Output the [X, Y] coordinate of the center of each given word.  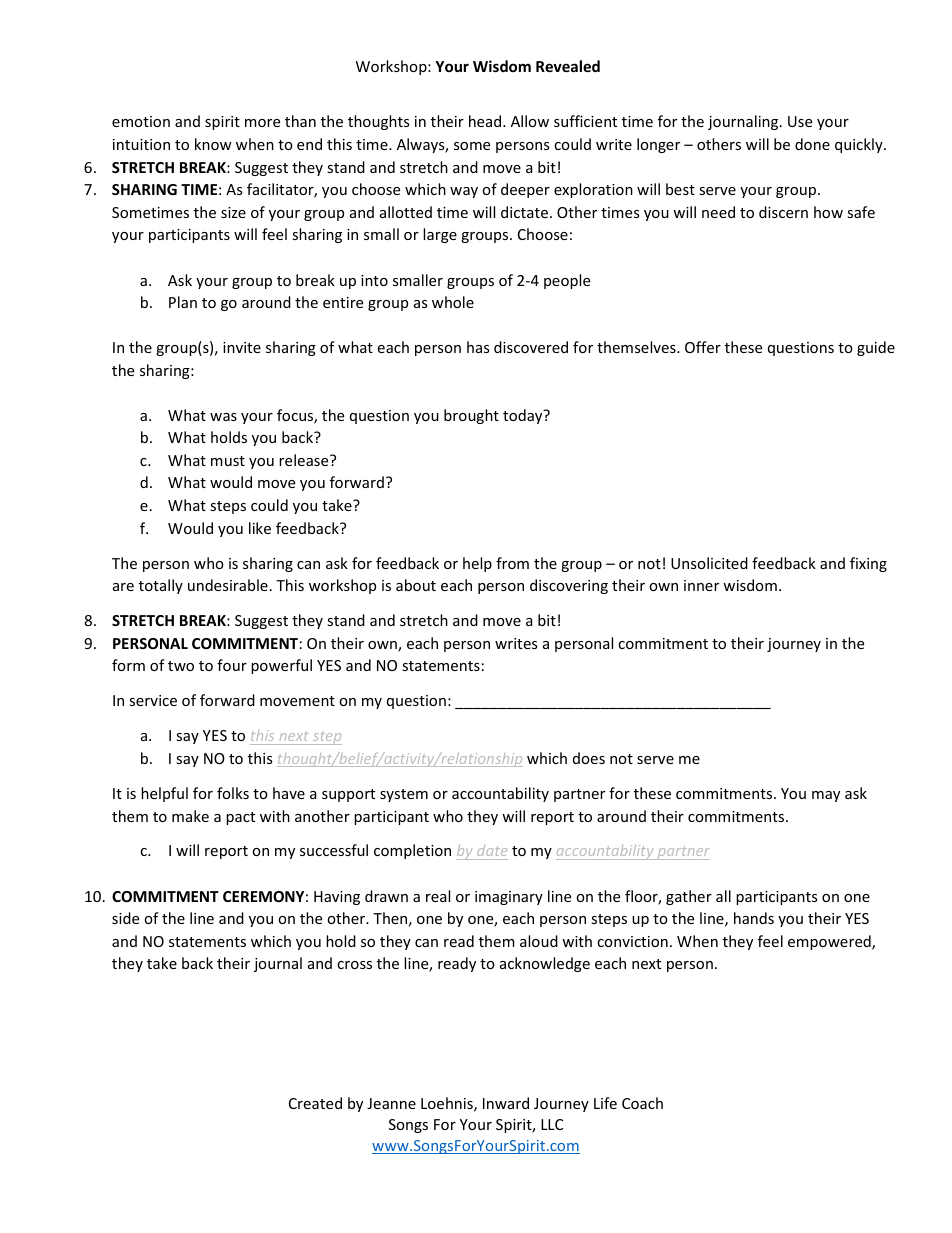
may [826, 796]
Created [315, 1103]
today [524, 416]
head [486, 121]
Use [800, 121]
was [223, 417]
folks [233, 793]
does [589, 758]
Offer [703, 347]
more [262, 123]
